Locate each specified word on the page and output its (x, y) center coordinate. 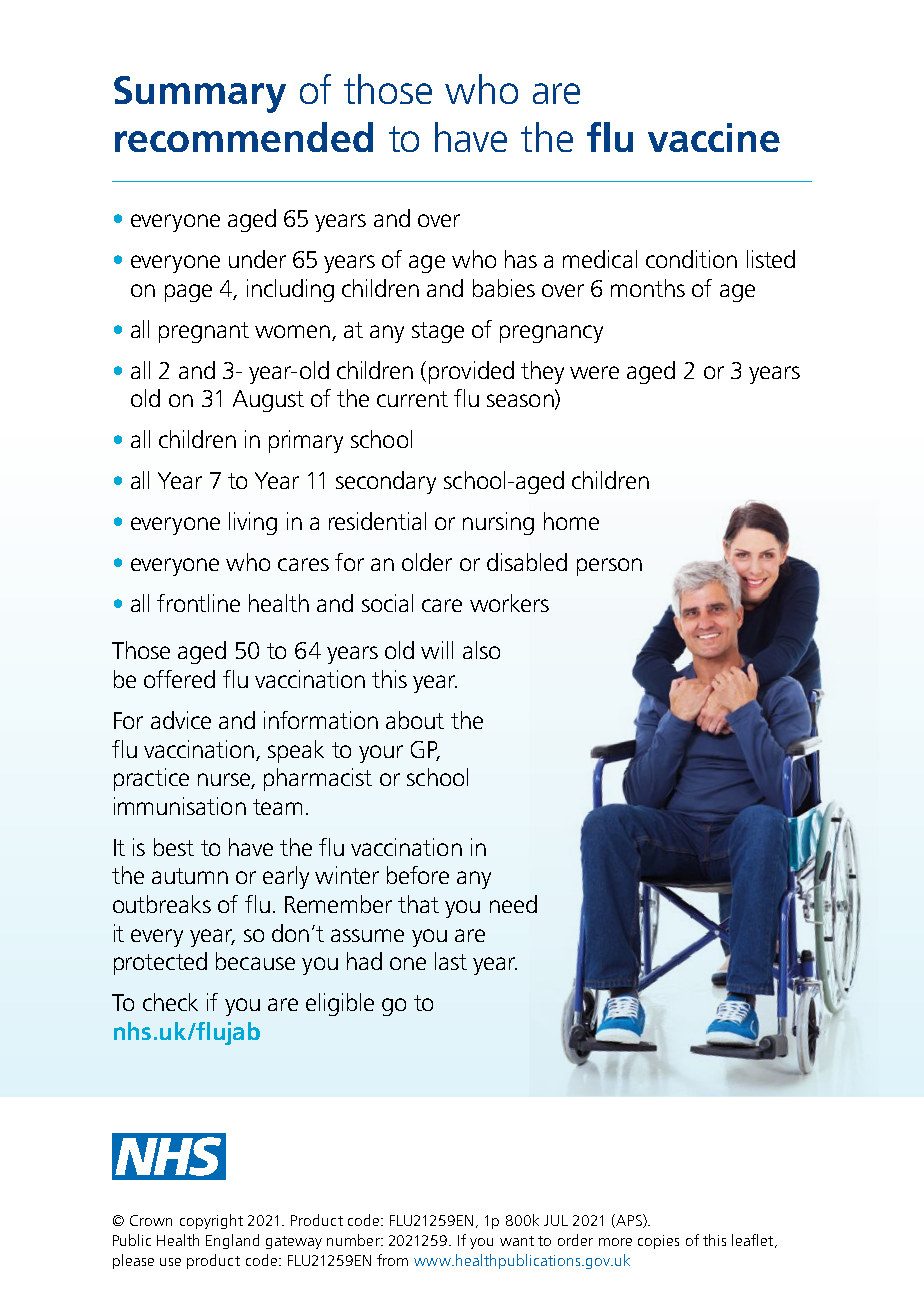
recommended (244, 137)
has (521, 259)
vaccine (714, 137)
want (517, 1241)
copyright (211, 1221)
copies (658, 1242)
